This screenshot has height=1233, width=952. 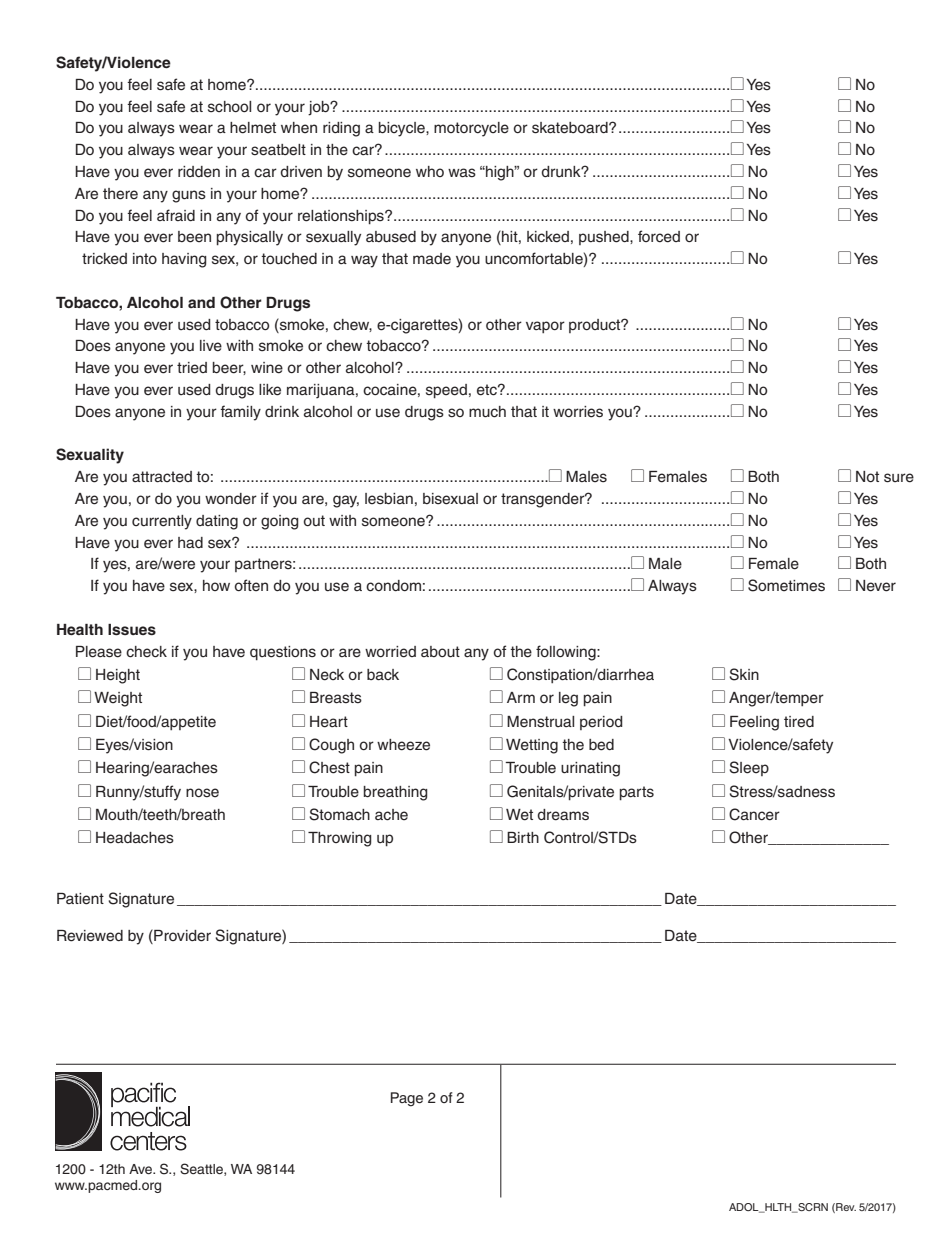 What do you see at coordinates (407, 1099) in the screenshot?
I see `Page` at bounding box center [407, 1099].
